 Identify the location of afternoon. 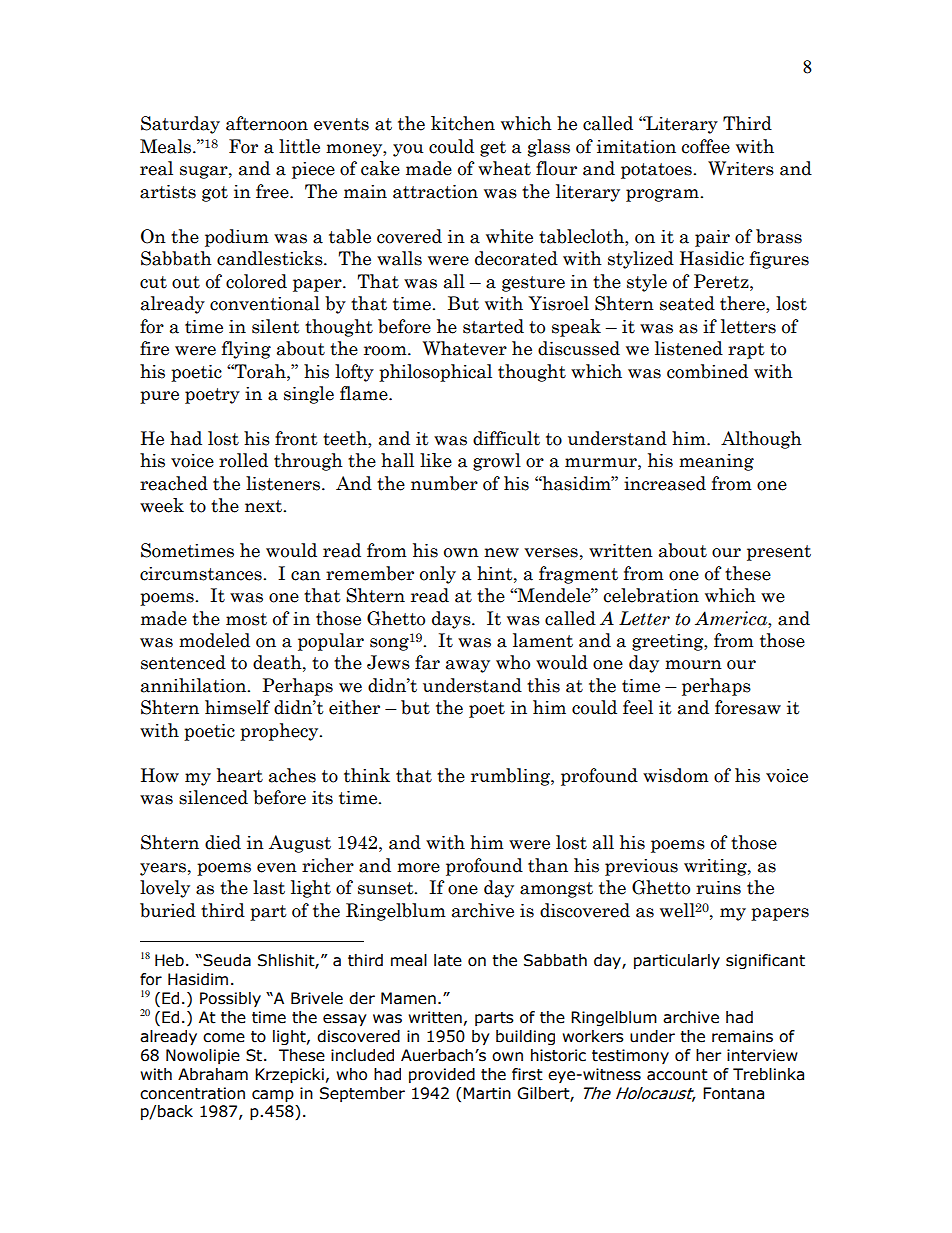
(267, 123).
